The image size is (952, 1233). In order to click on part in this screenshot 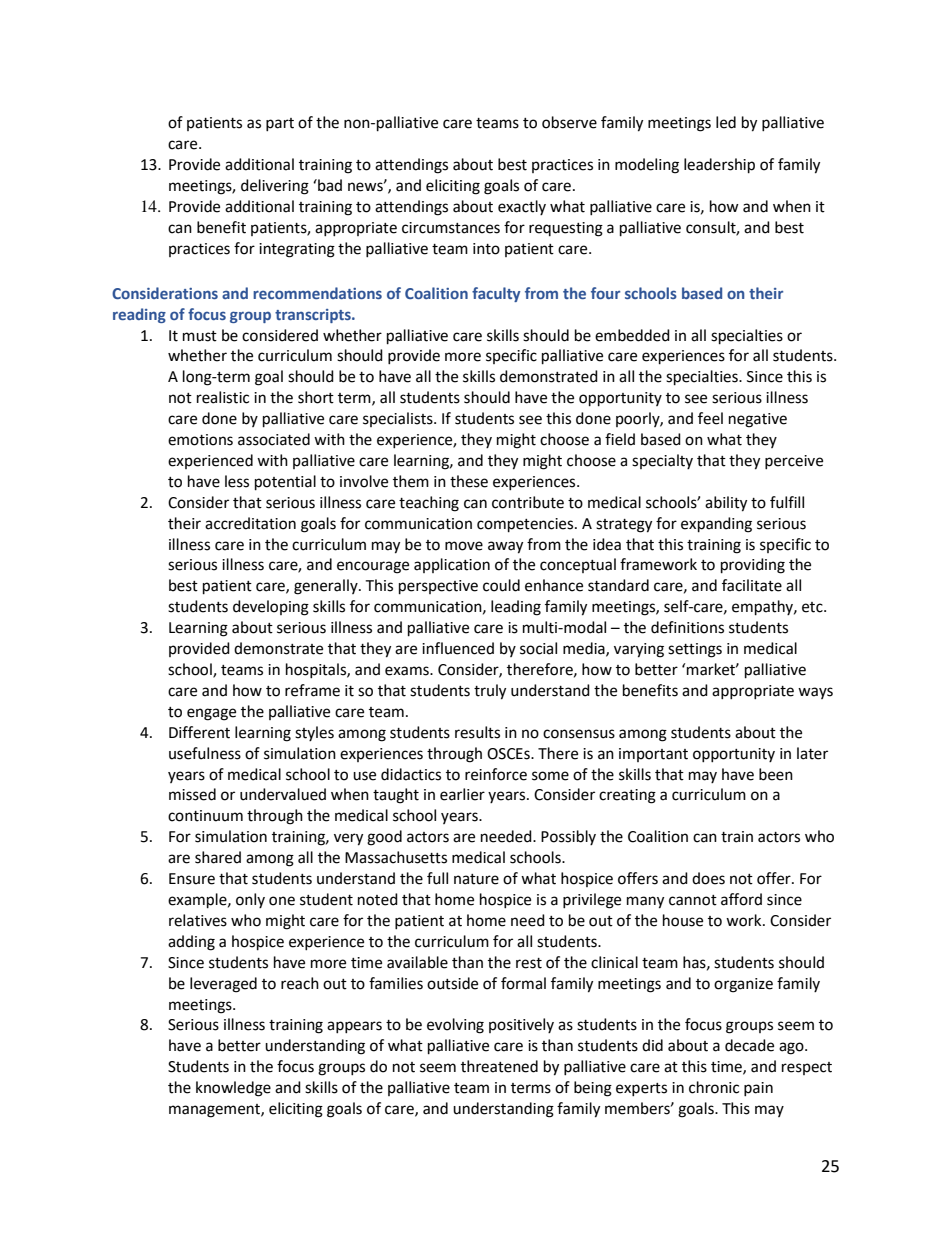, I will do `click(280, 124)`.
